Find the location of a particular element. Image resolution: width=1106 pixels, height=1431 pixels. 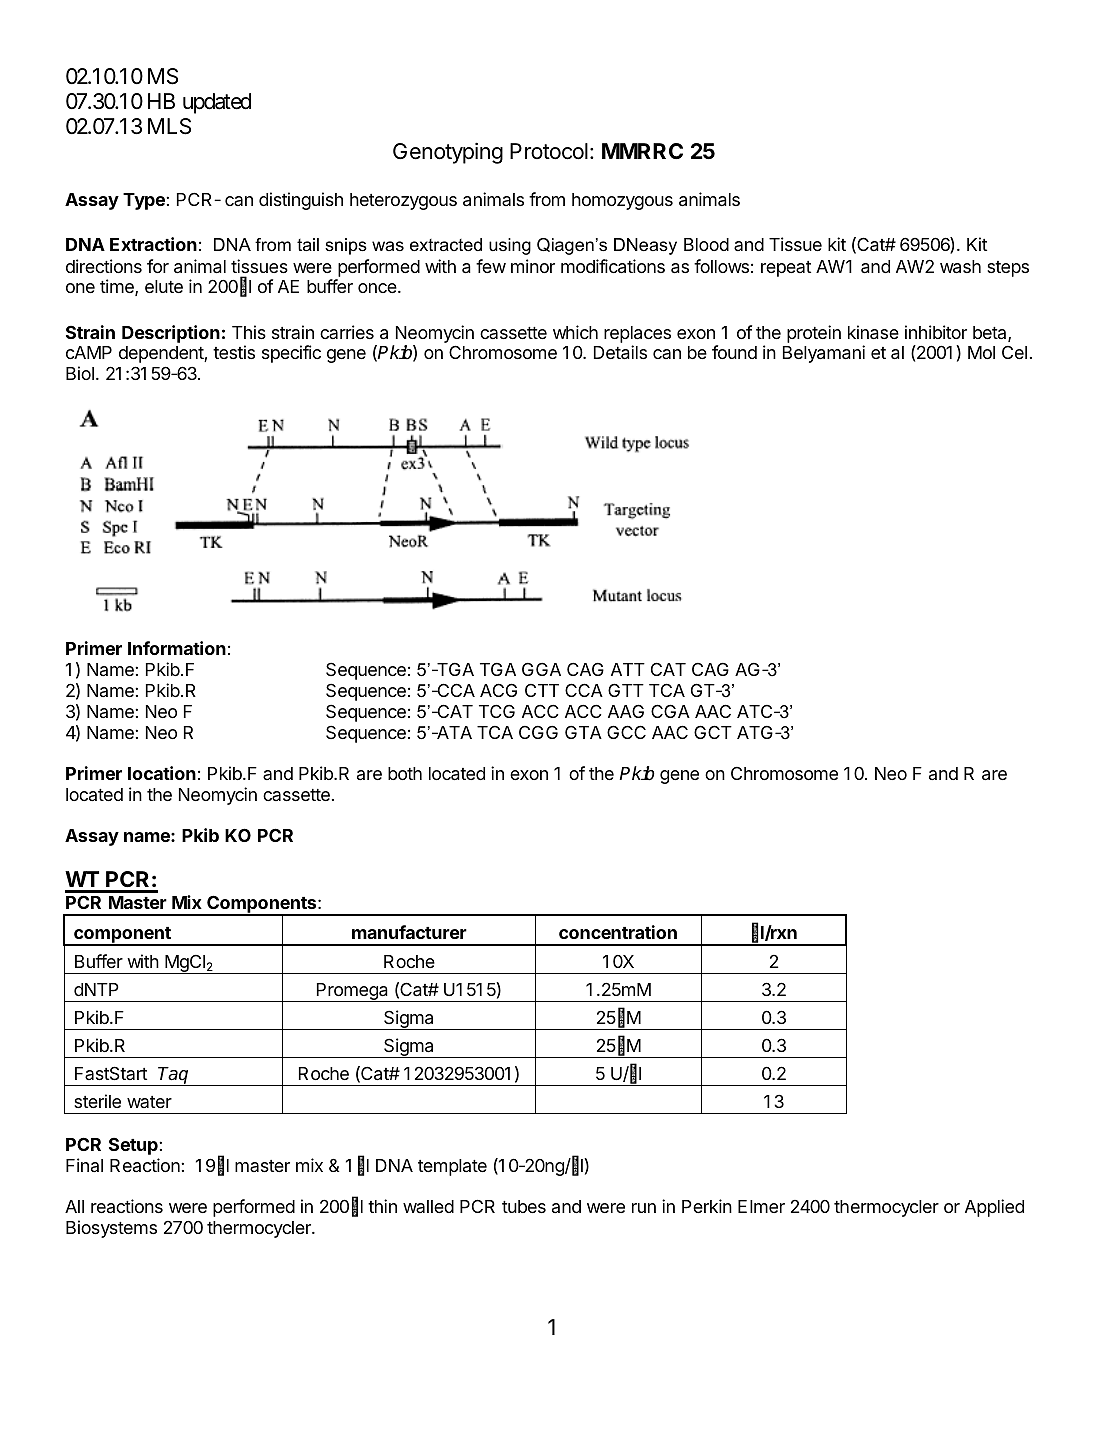

which is located at coordinates (575, 332).
